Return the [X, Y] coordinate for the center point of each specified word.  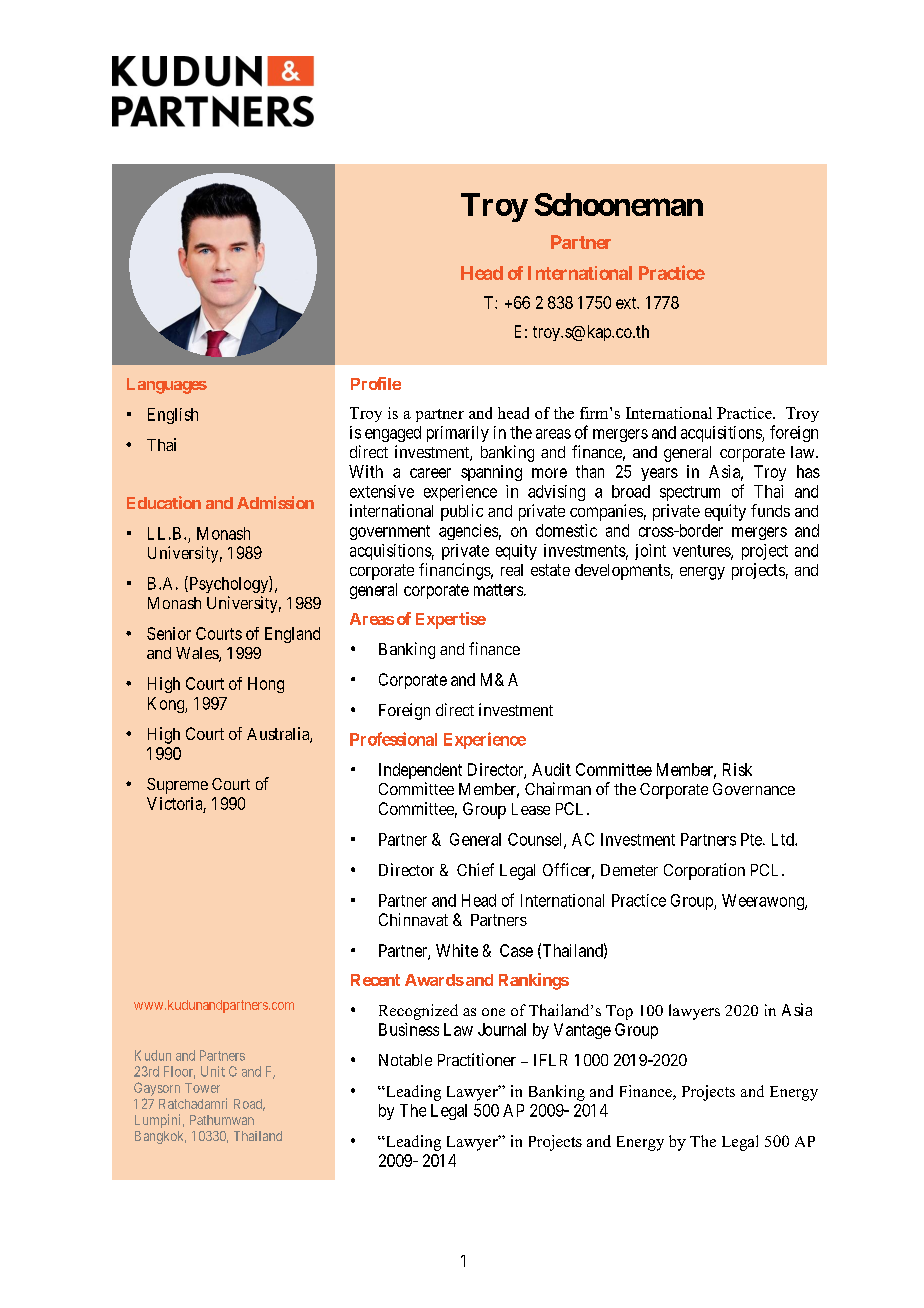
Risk [737, 769]
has [808, 471]
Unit [213, 1071]
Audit [551, 769]
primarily [458, 434]
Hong [266, 685]
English [173, 416]
